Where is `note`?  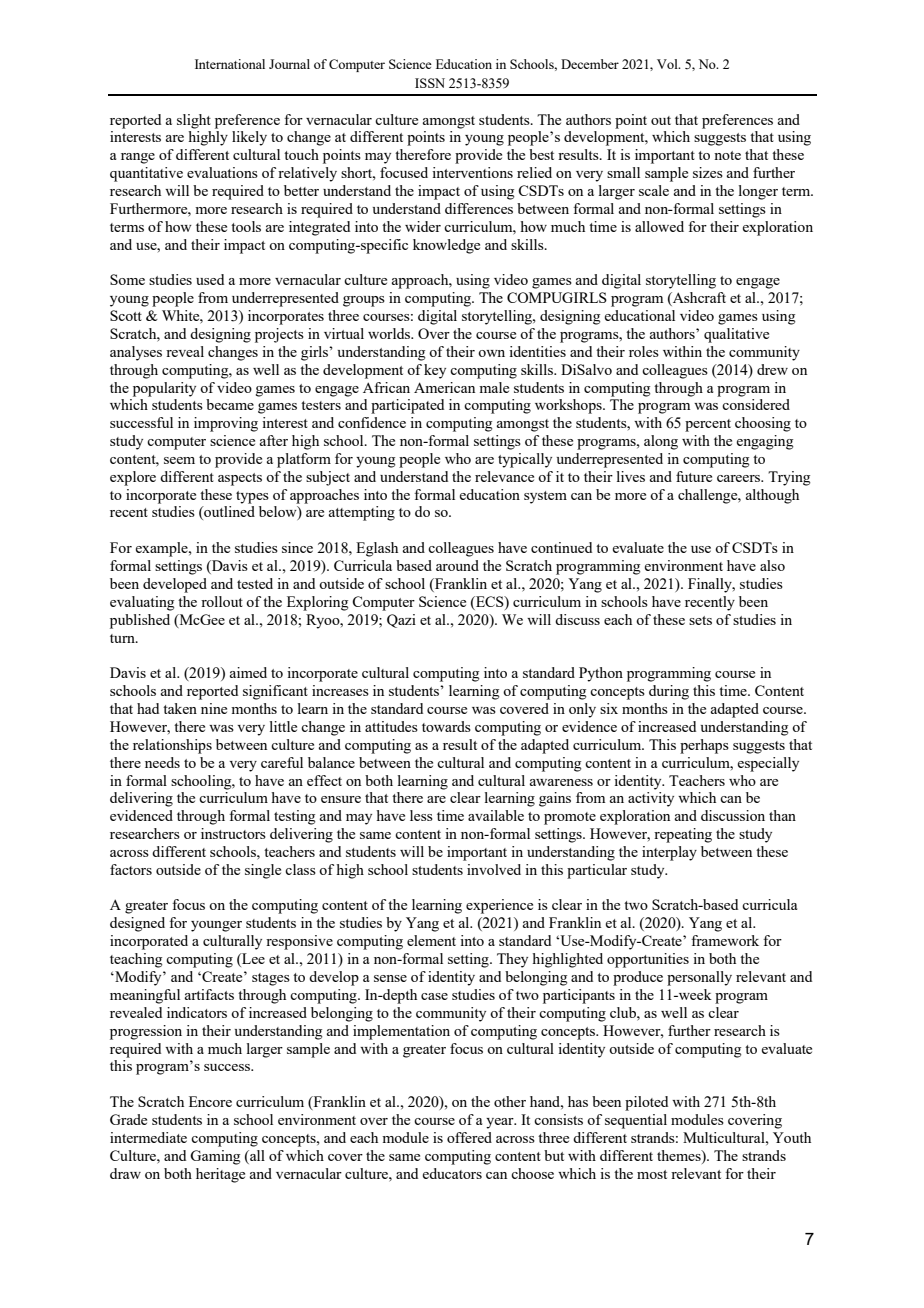
note is located at coordinates (727, 155).
